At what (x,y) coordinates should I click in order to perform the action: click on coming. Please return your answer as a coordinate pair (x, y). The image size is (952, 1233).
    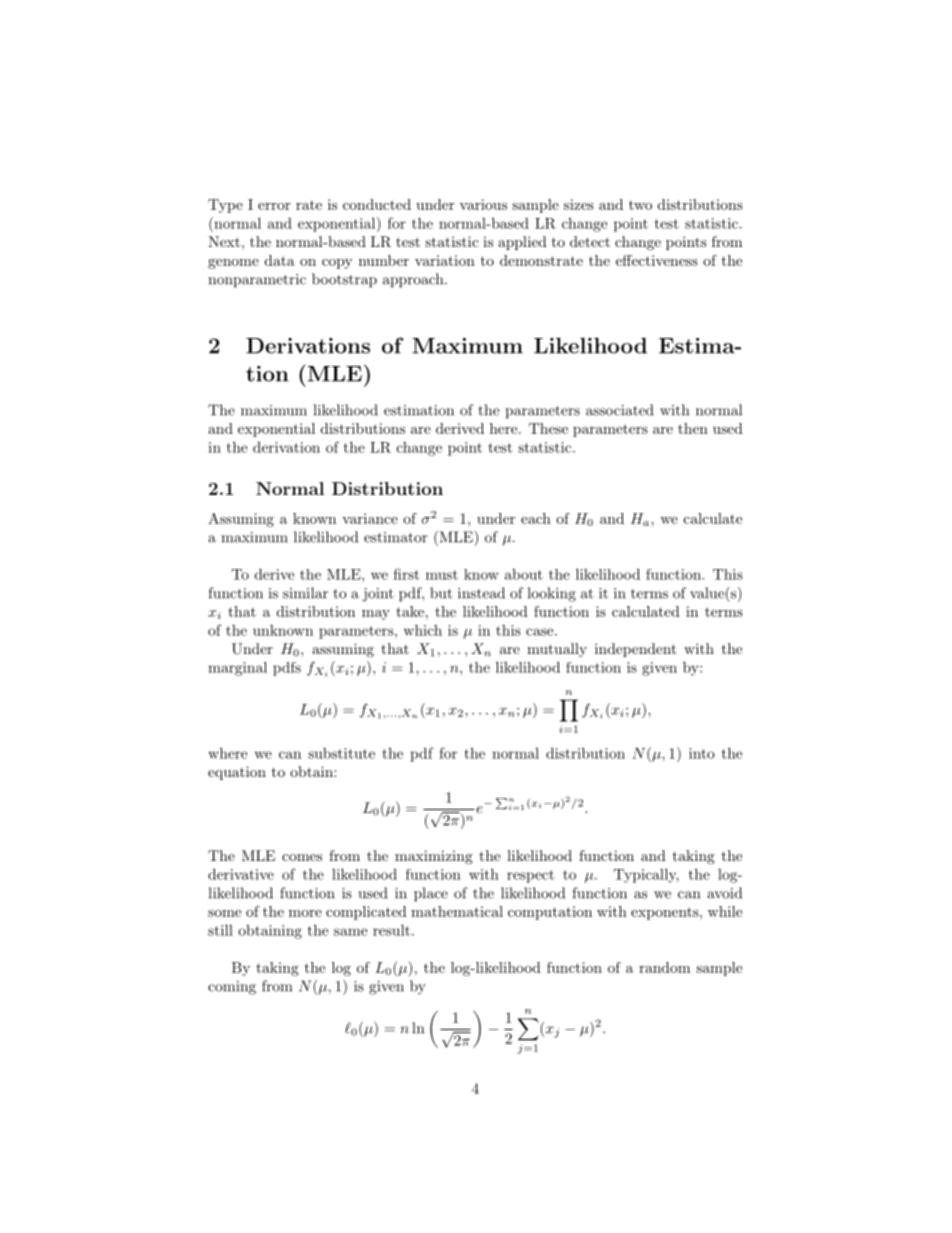
    Looking at the image, I should click on (232, 988).
